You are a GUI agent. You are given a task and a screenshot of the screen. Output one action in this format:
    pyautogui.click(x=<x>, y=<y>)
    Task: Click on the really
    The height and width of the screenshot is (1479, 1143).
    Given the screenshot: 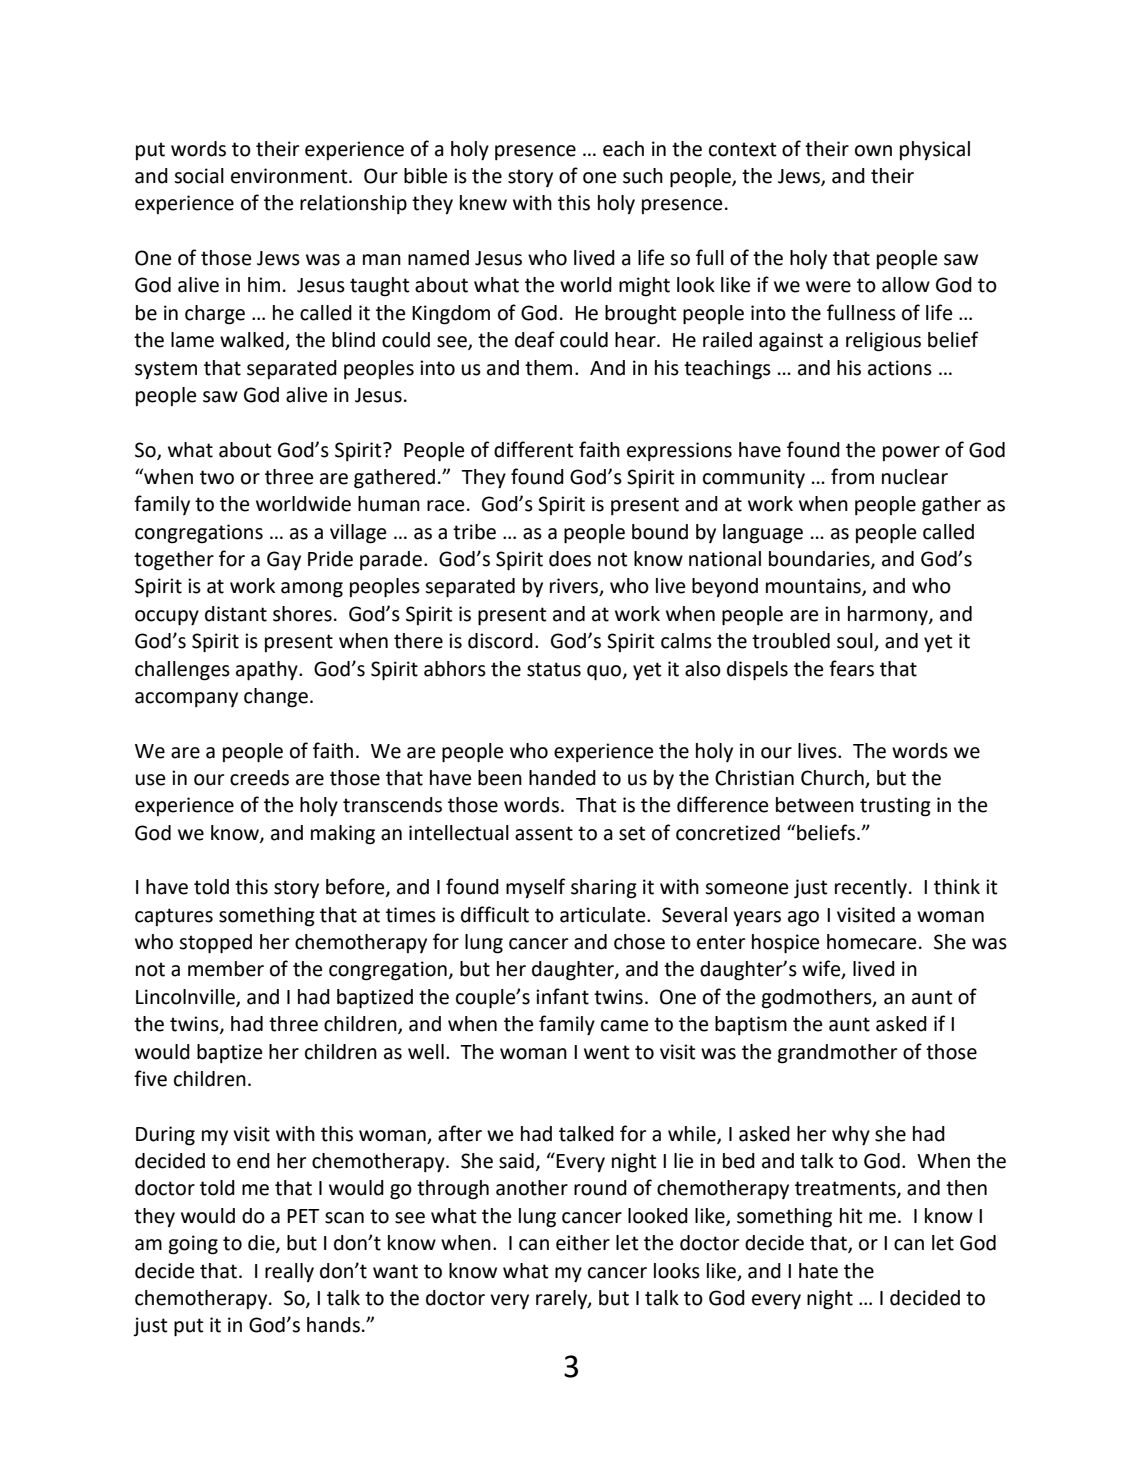 What is the action you would take?
    pyautogui.click(x=289, y=1272)
